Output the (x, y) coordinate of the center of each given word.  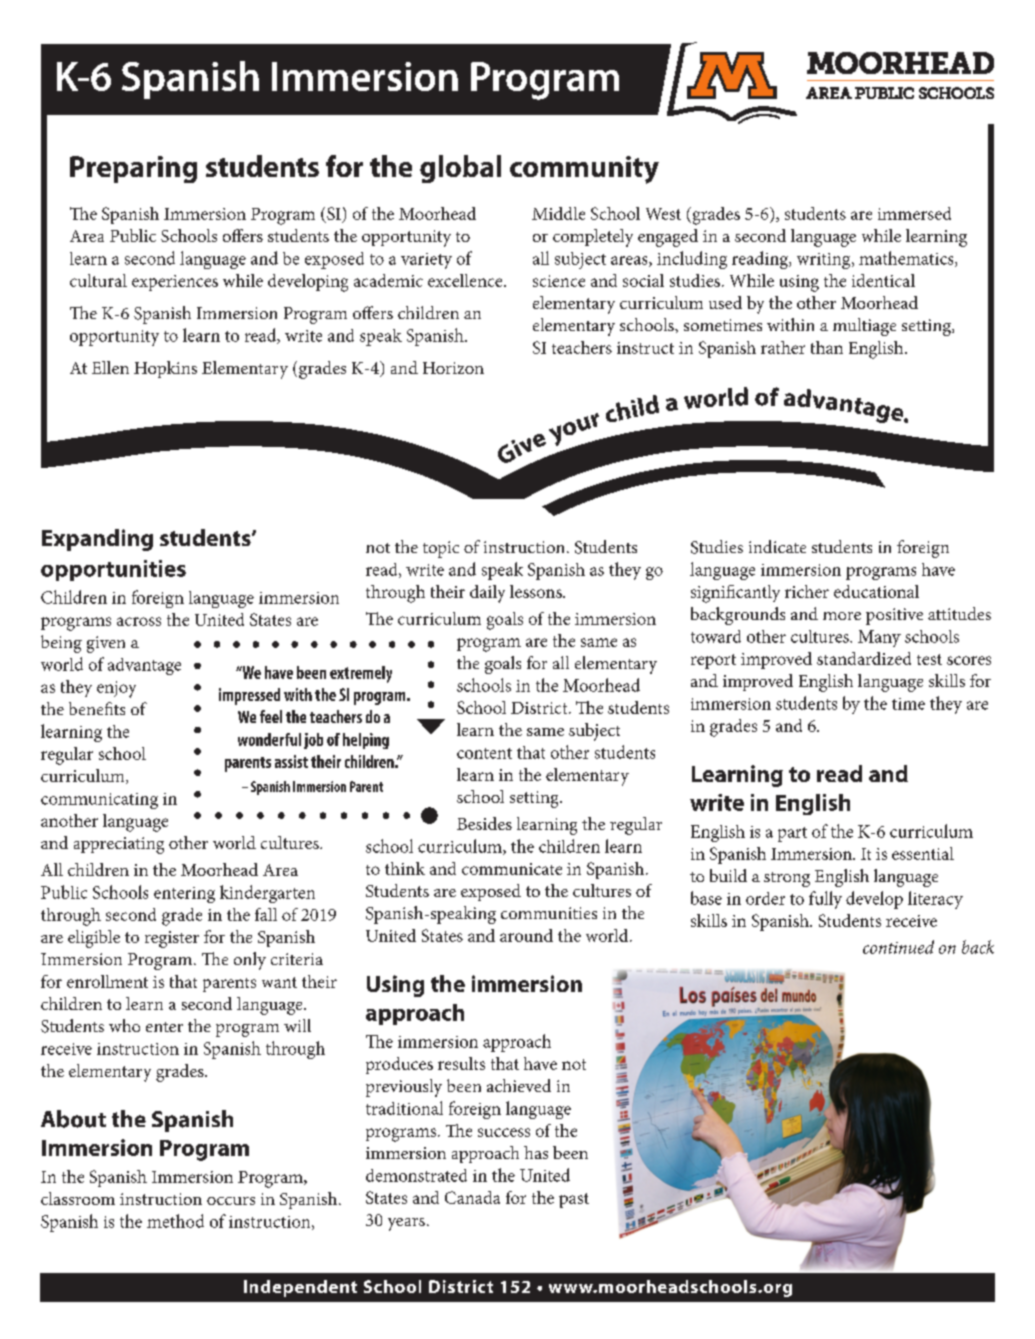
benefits (97, 708)
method (175, 1221)
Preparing (133, 169)
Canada (472, 1197)
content (484, 753)
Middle (558, 213)
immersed (914, 213)
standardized (864, 658)
